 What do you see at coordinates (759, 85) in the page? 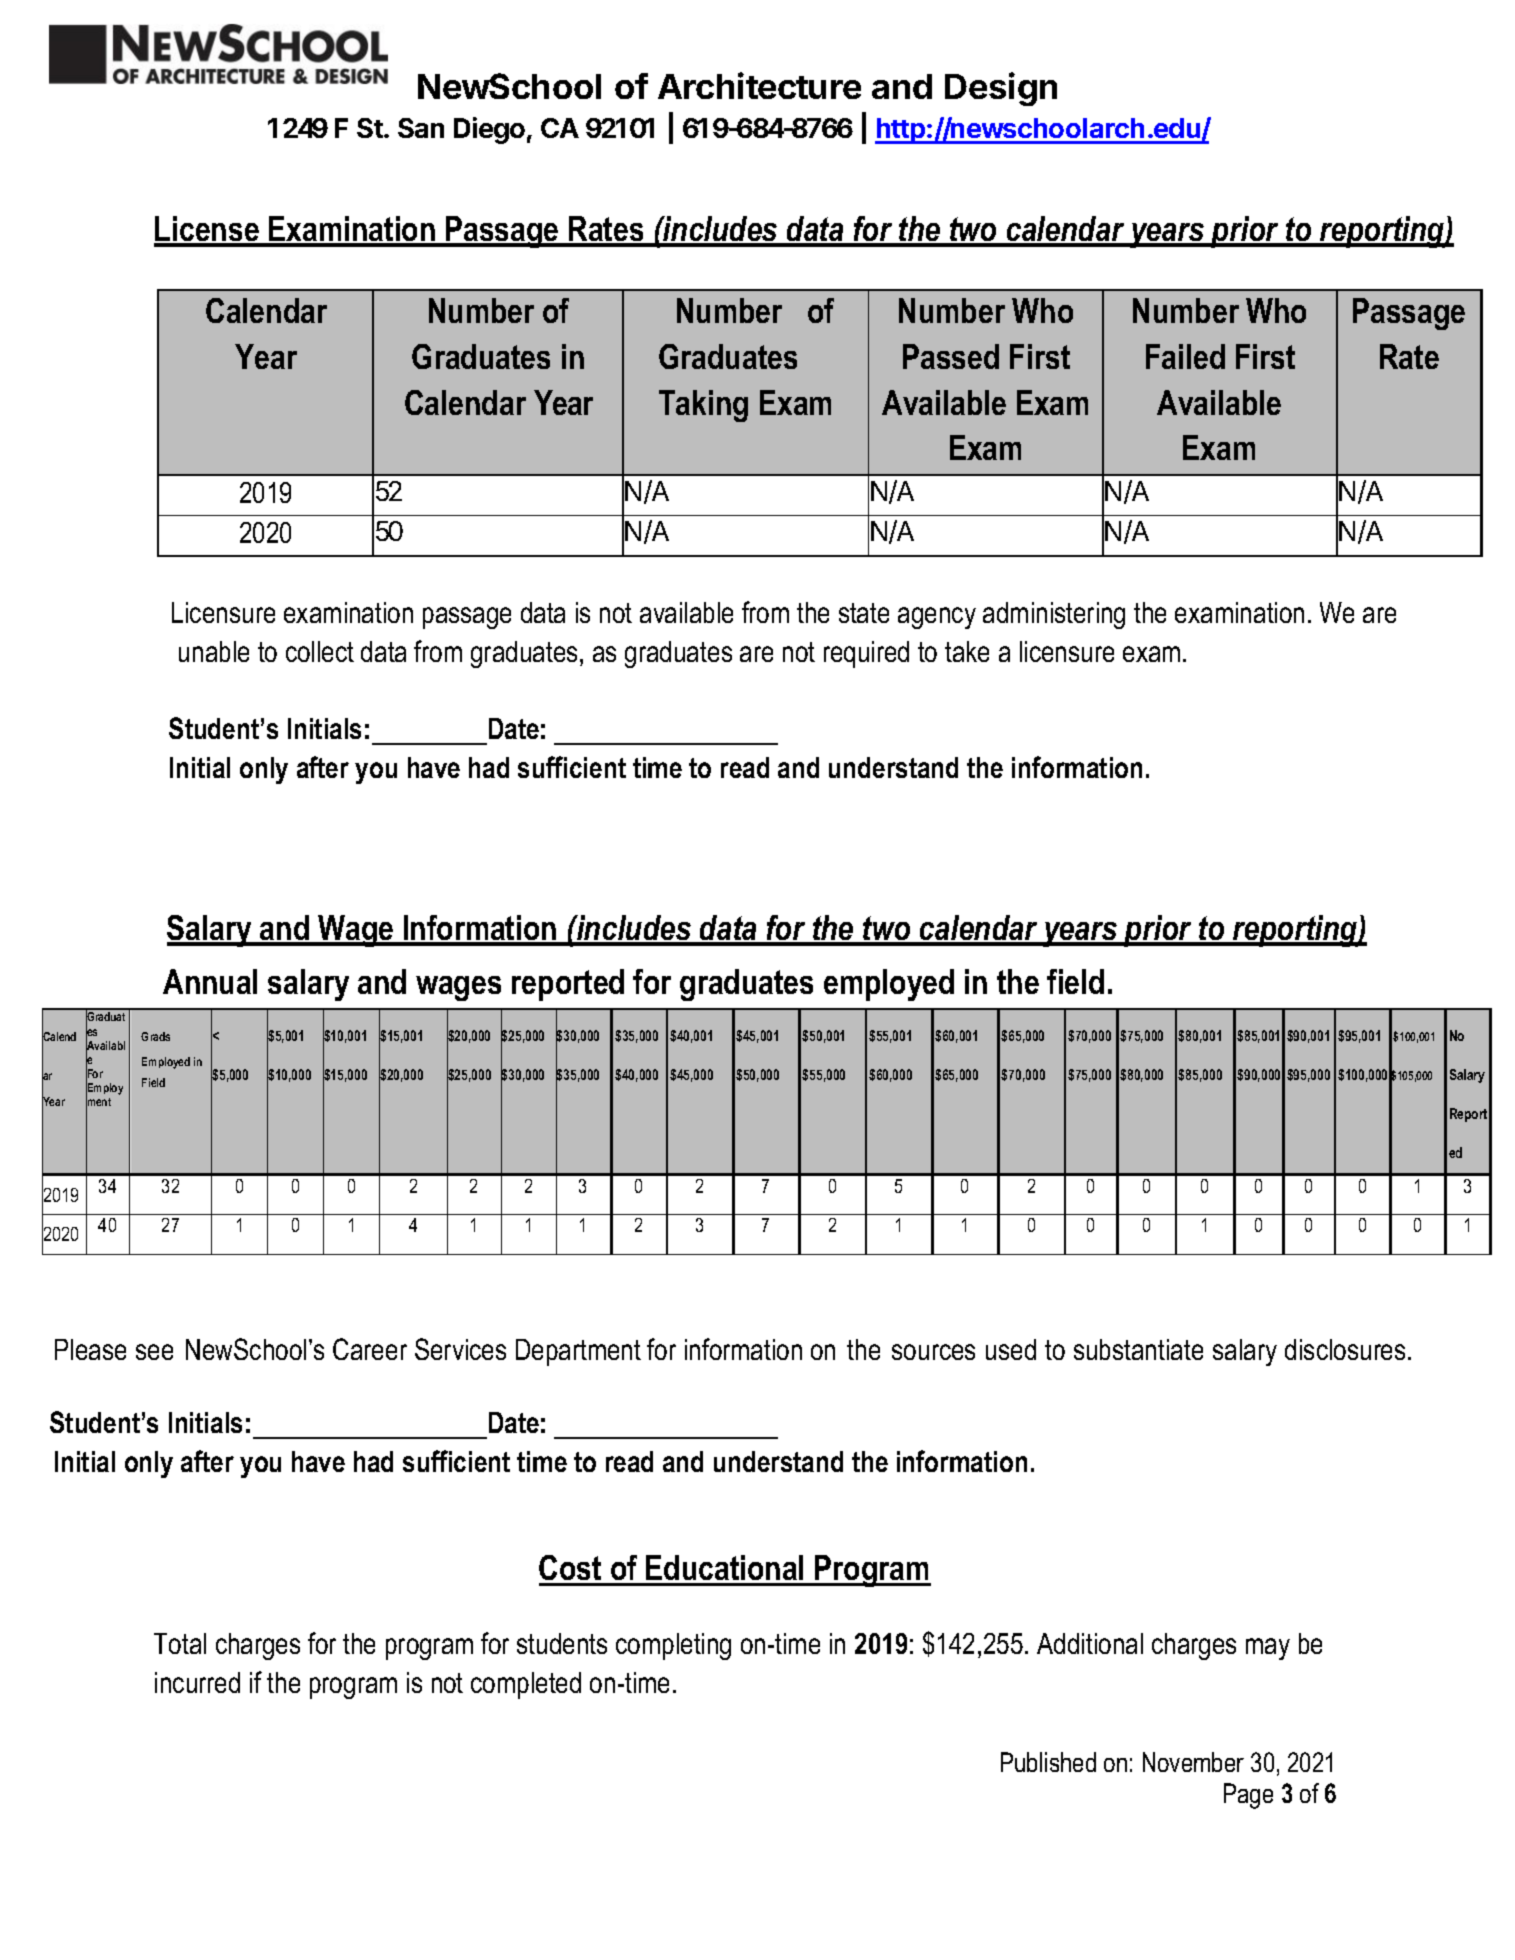
I see `Architecture` at bounding box center [759, 85].
